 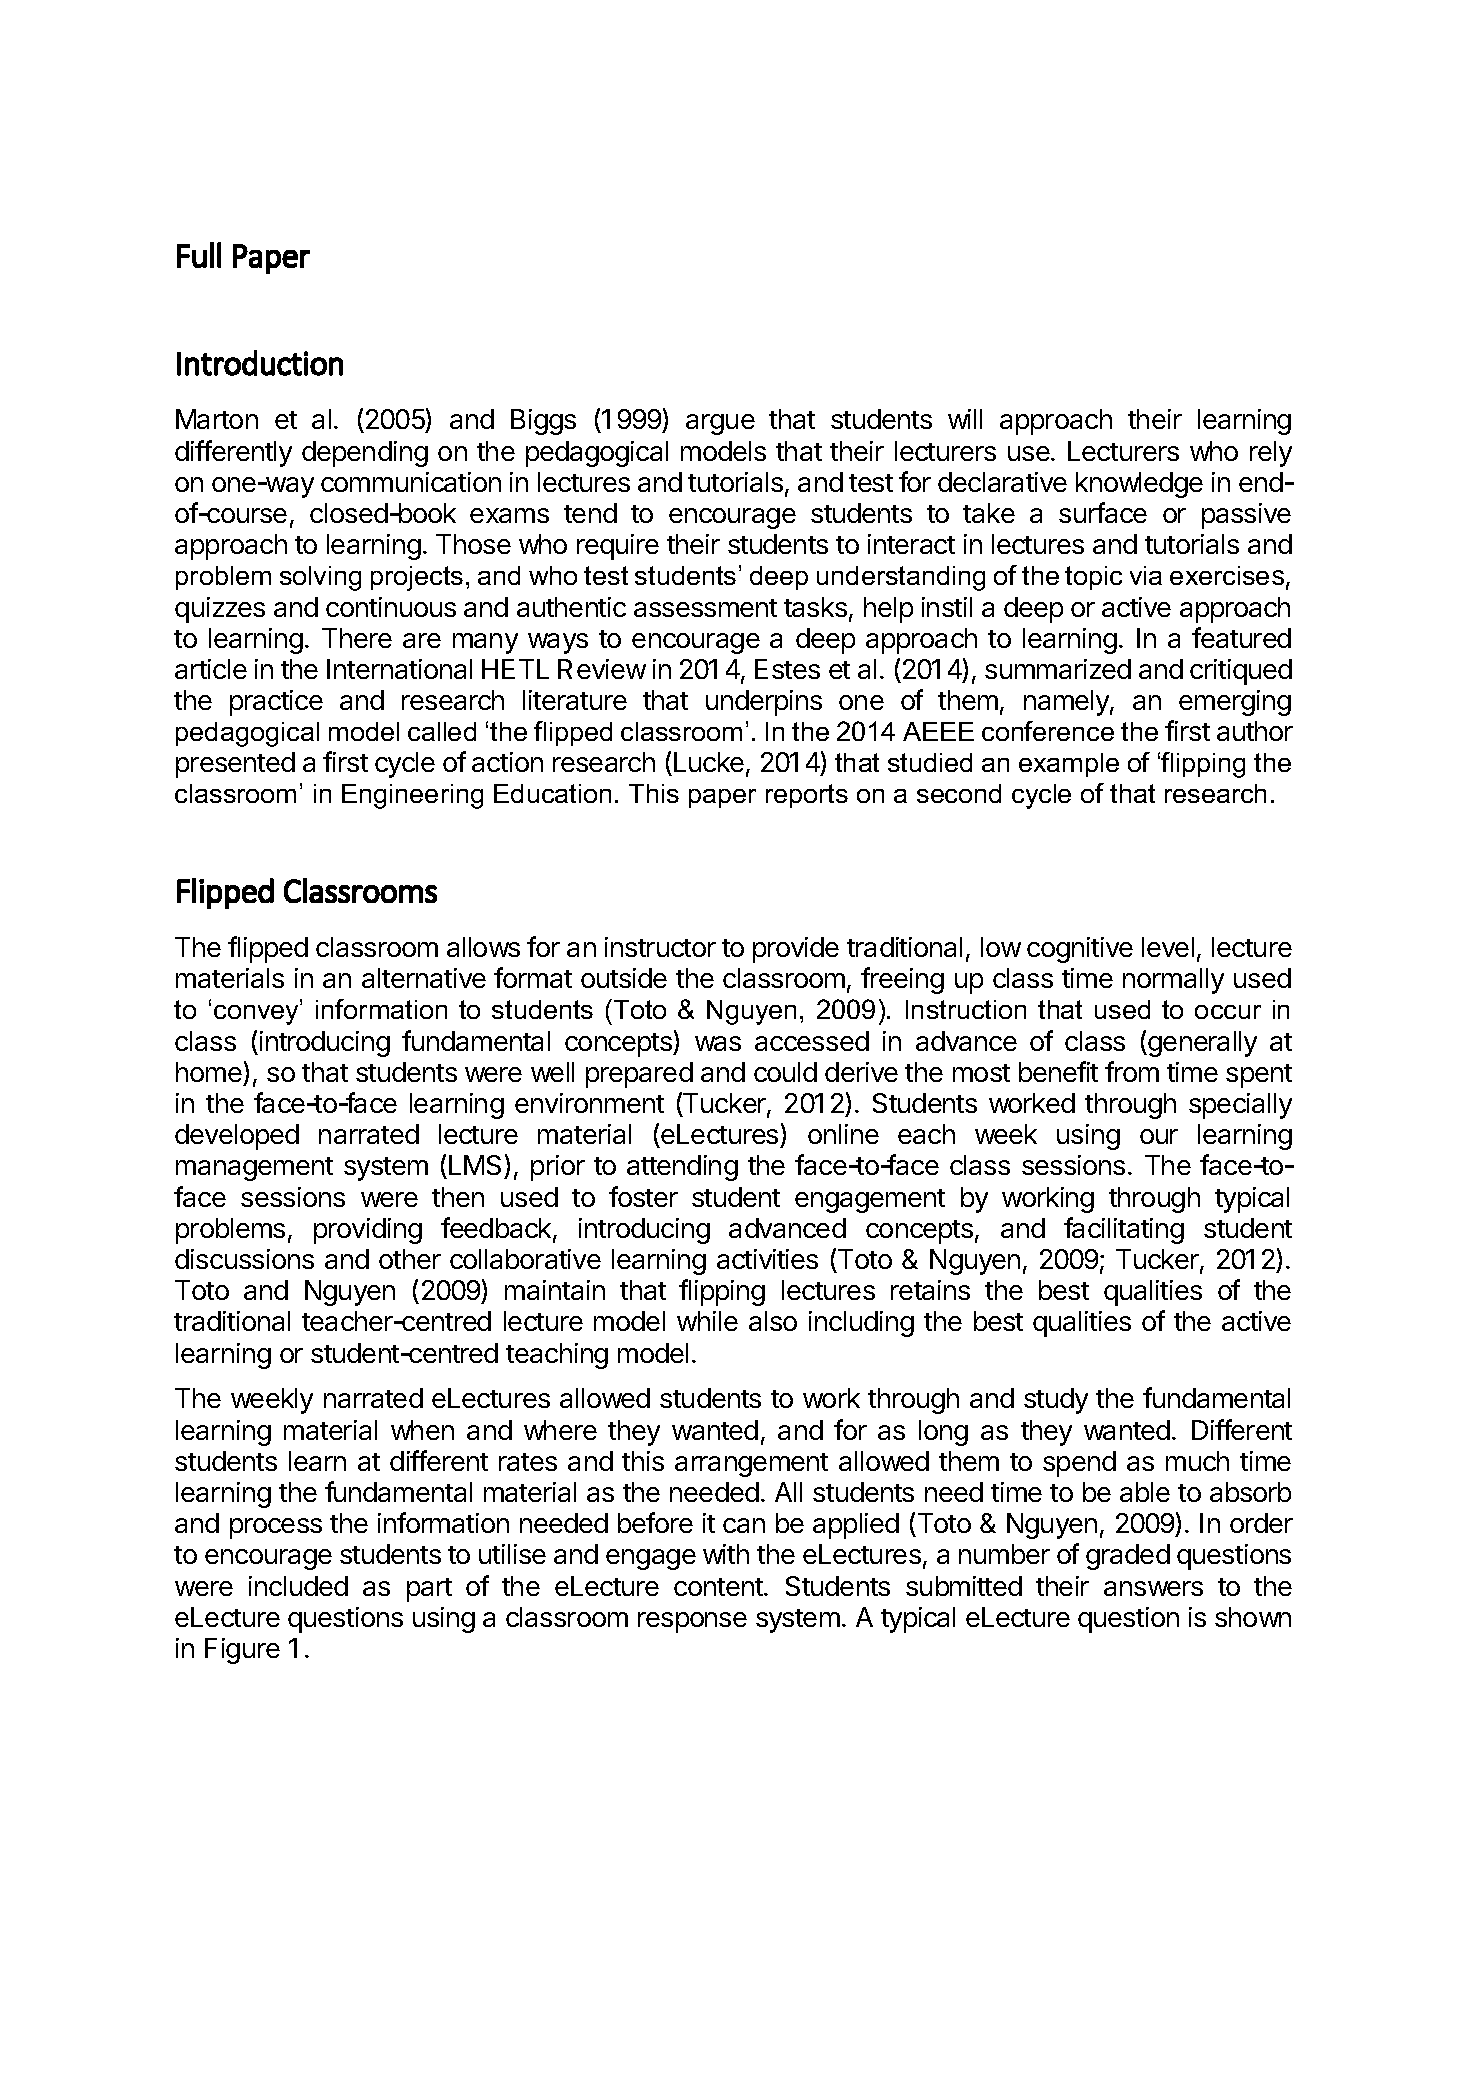 I want to click on Introduction, so click(x=260, y=363).
